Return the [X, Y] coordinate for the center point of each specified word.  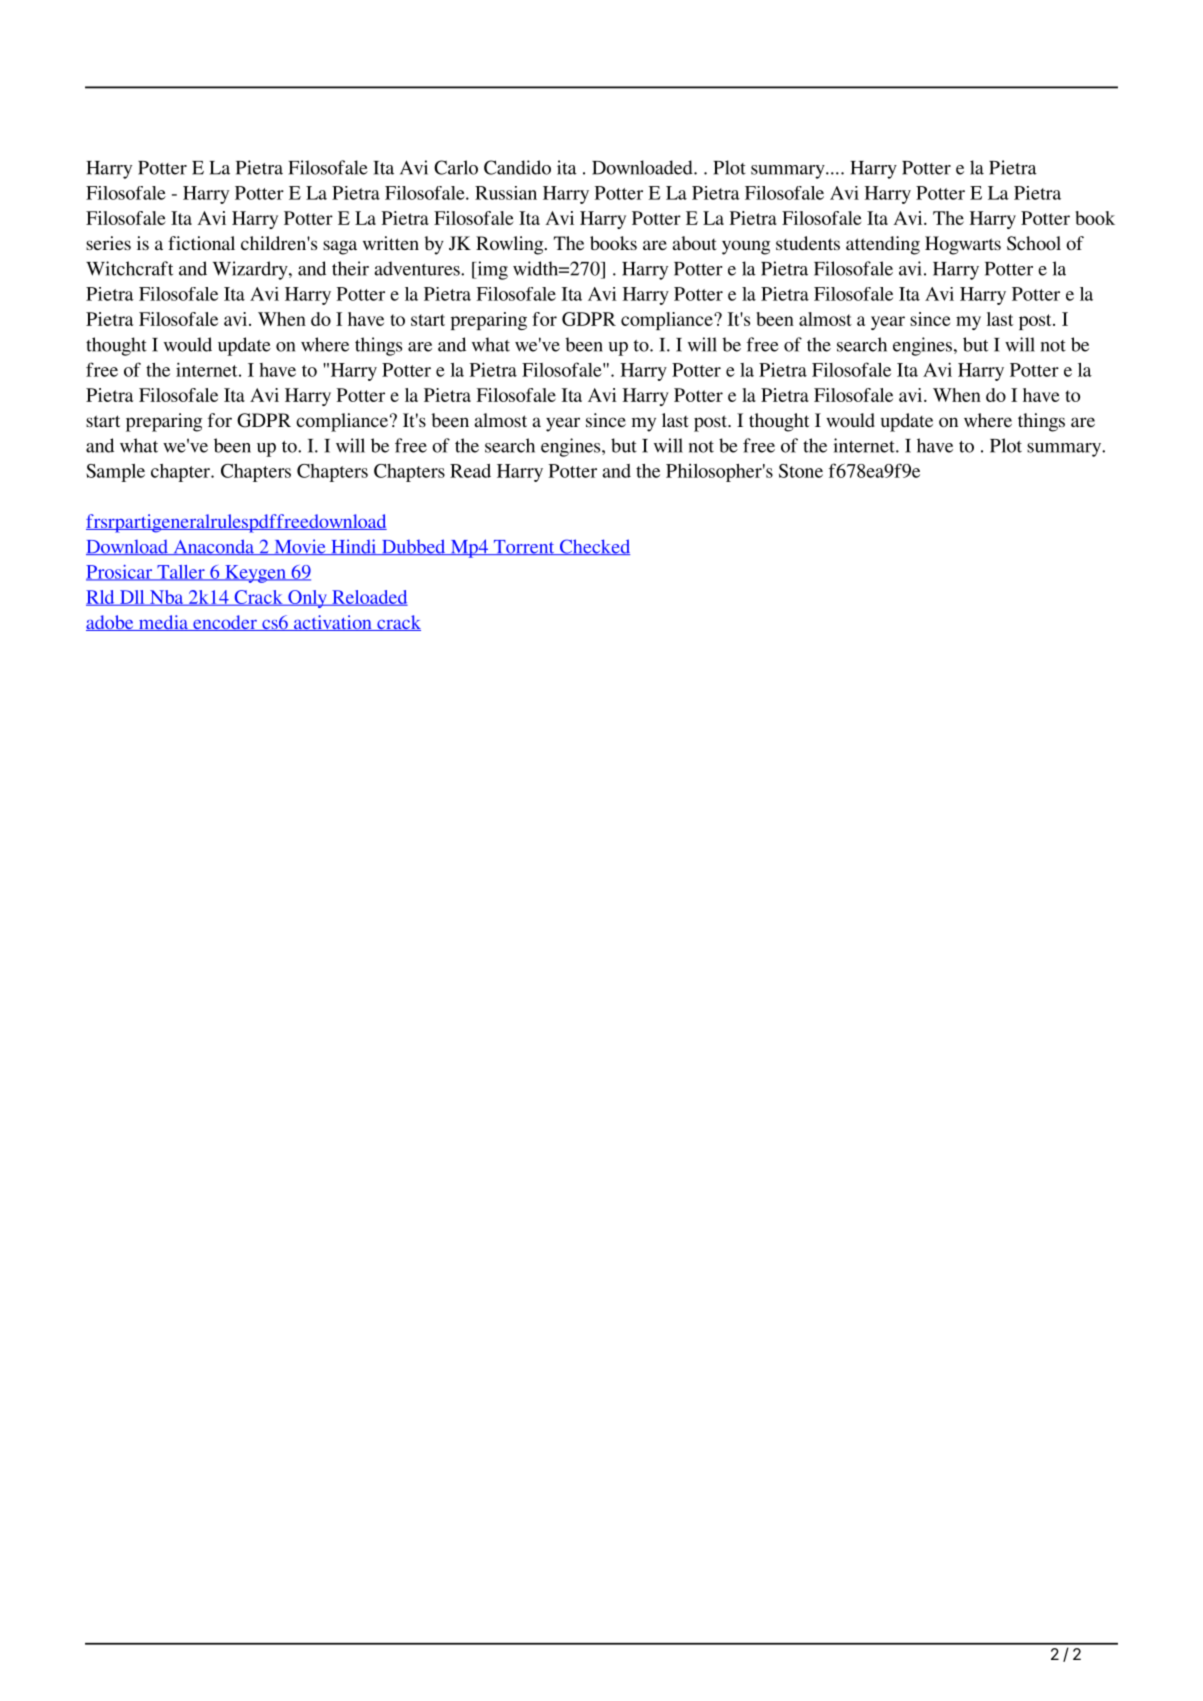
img [491, 270]
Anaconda [213, 547]
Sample [115, 473]
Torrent [524, 547]
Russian [506, 193]
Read [470, 471]
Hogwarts [963, 245]
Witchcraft [129, 268]
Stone [801, 471]
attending [883, 245]
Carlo [456, 167]
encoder [225, 623]
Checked [594, 547]
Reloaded [369, 598]
